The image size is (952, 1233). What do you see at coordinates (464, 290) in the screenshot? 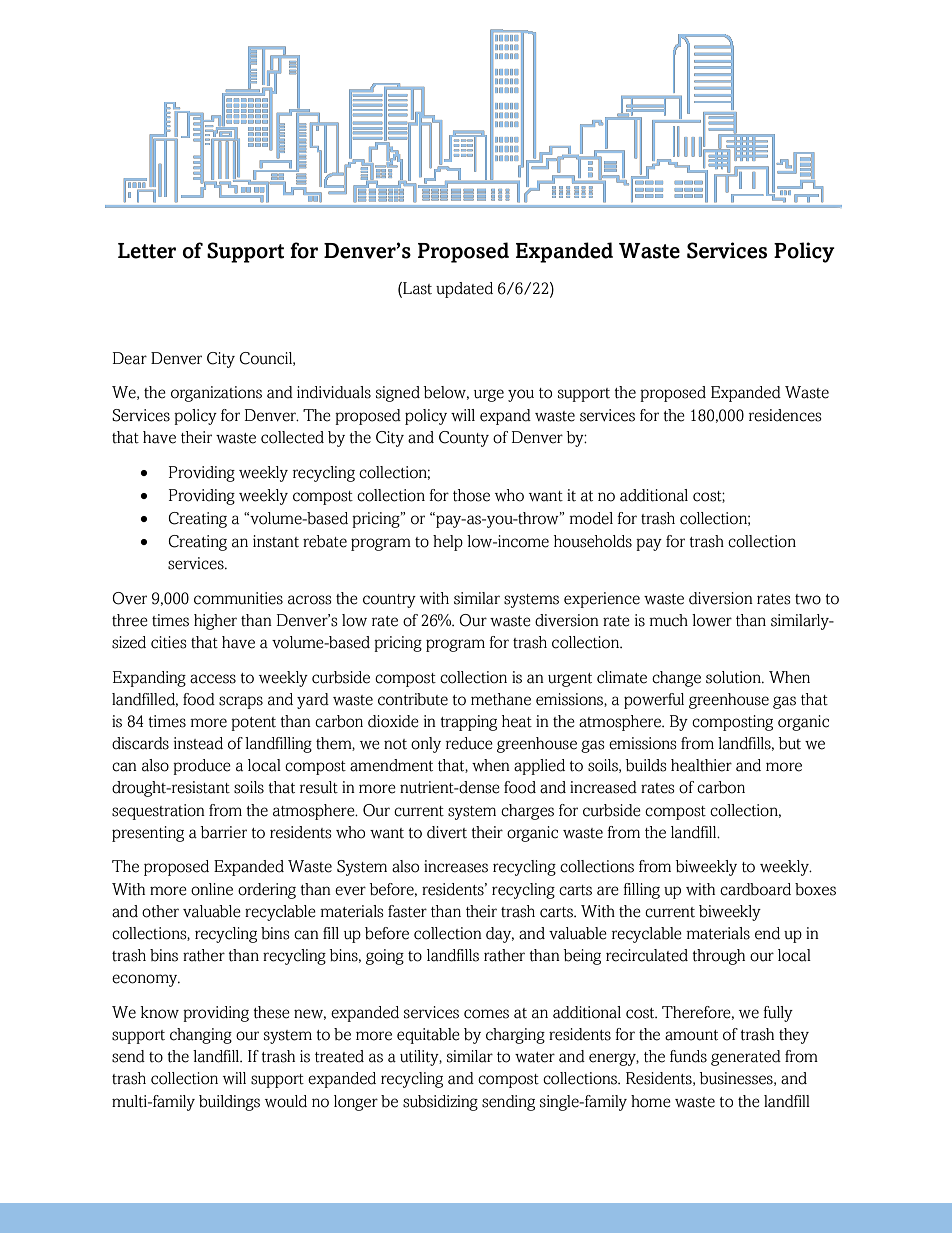
I see `updated` at bounding box center [464, 290].
